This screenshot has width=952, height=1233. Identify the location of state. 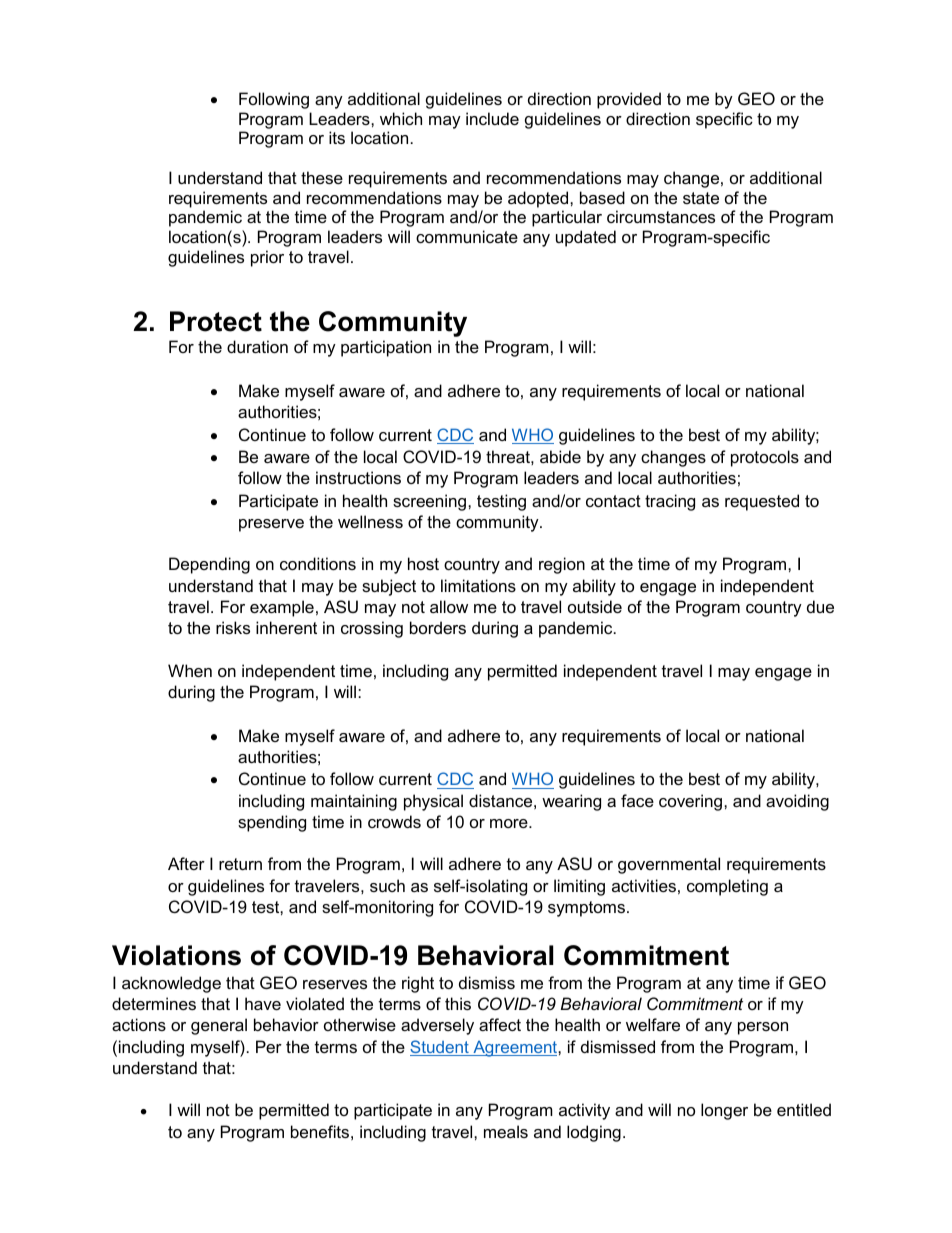
(701, 198).
